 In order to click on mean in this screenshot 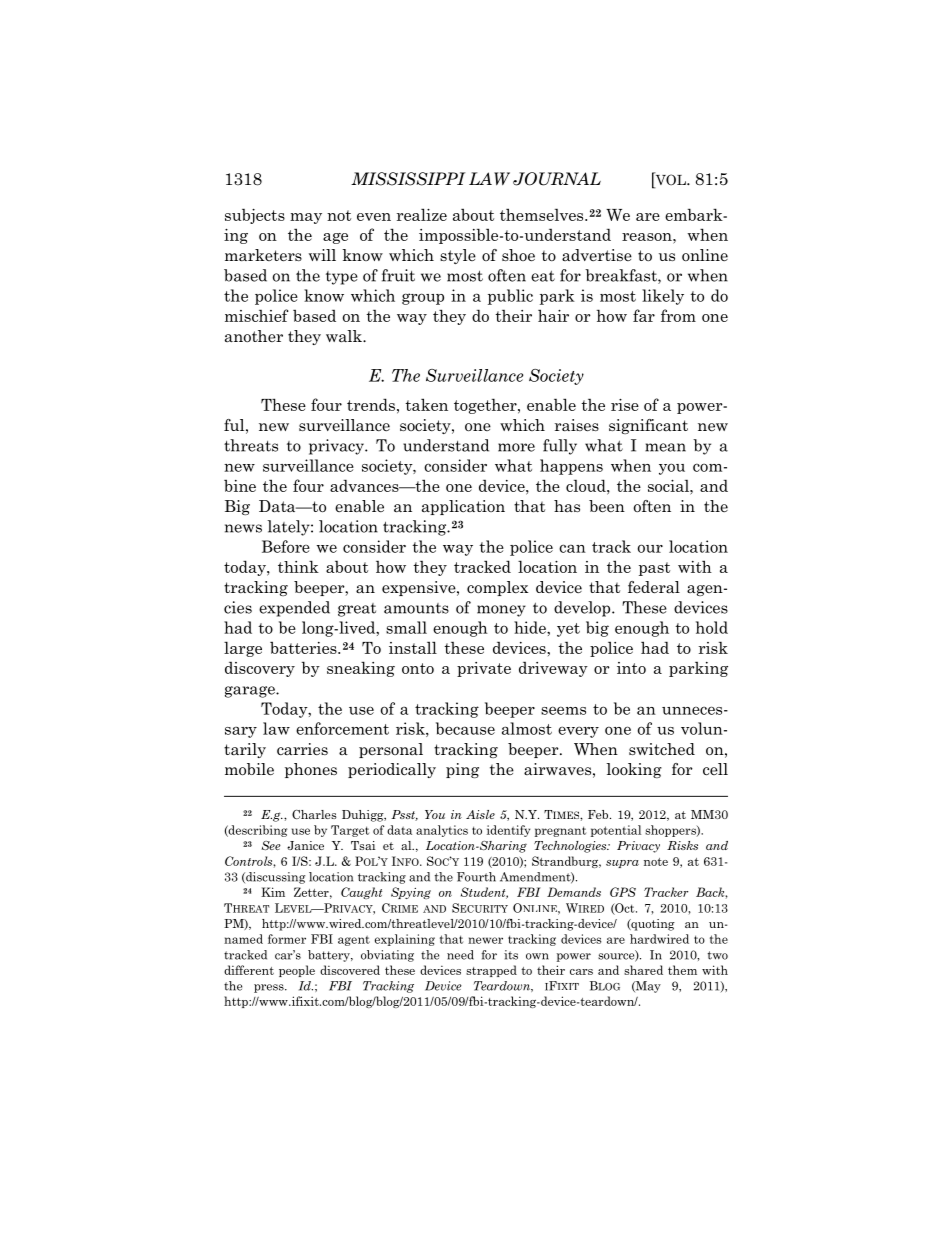, I will do `click(665, 447)`.
